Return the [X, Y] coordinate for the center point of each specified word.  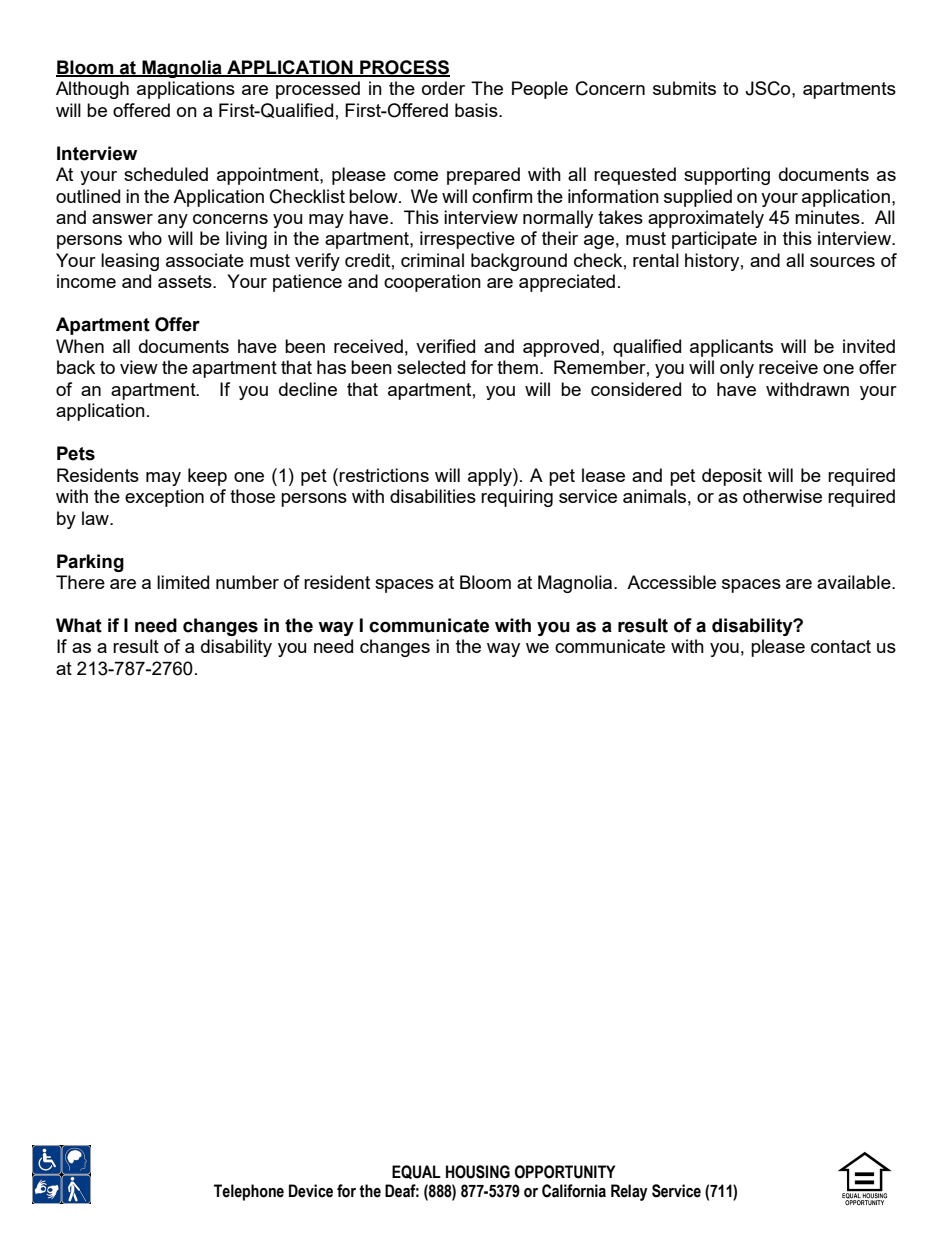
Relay [629, 1192]
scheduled [166, 174]
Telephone [249, 1192]
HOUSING [478, 1172]
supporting [727, 176]
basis [477, 110]
